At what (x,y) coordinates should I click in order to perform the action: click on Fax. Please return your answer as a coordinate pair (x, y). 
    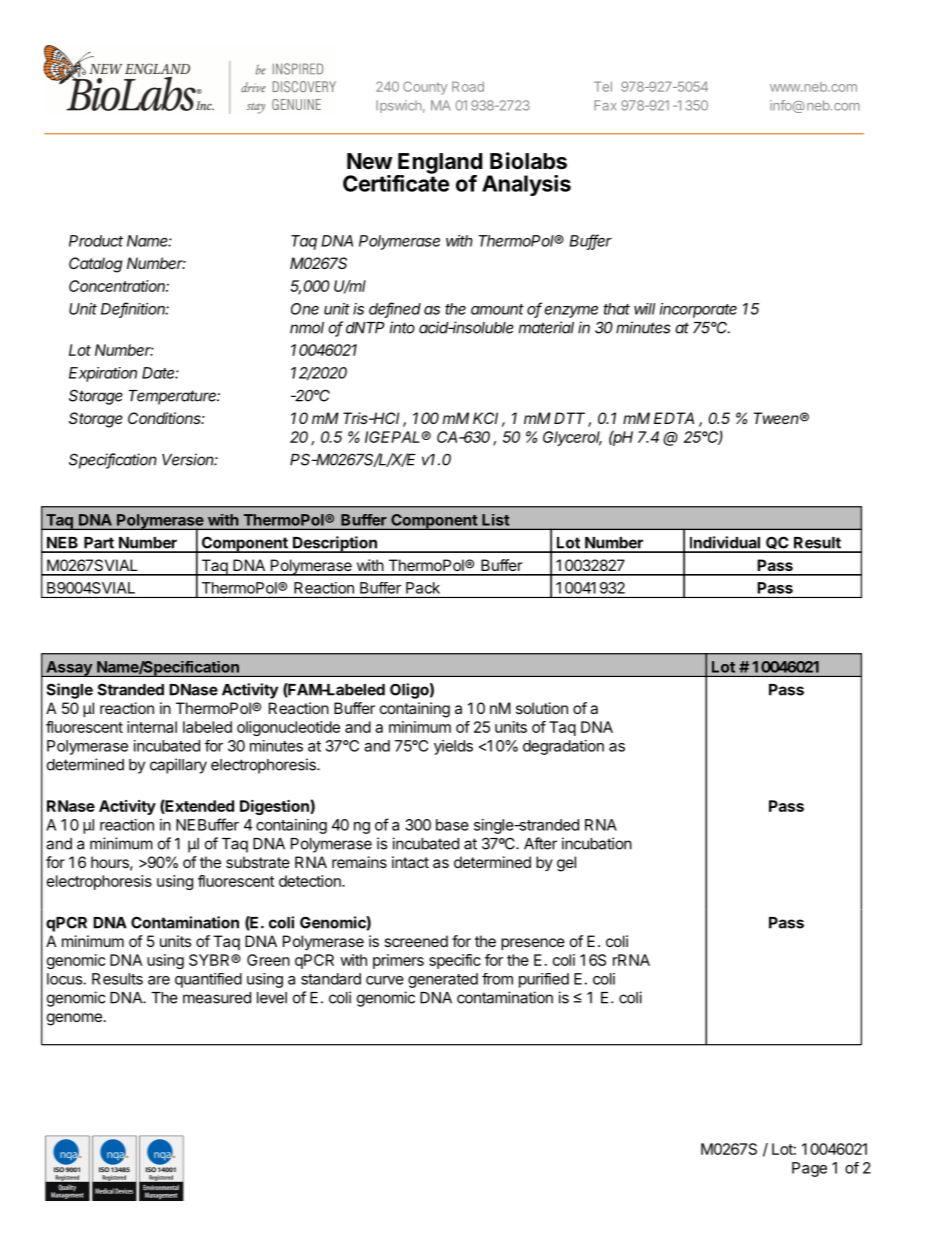
    Looking at the image, I should click on (605, 105).
